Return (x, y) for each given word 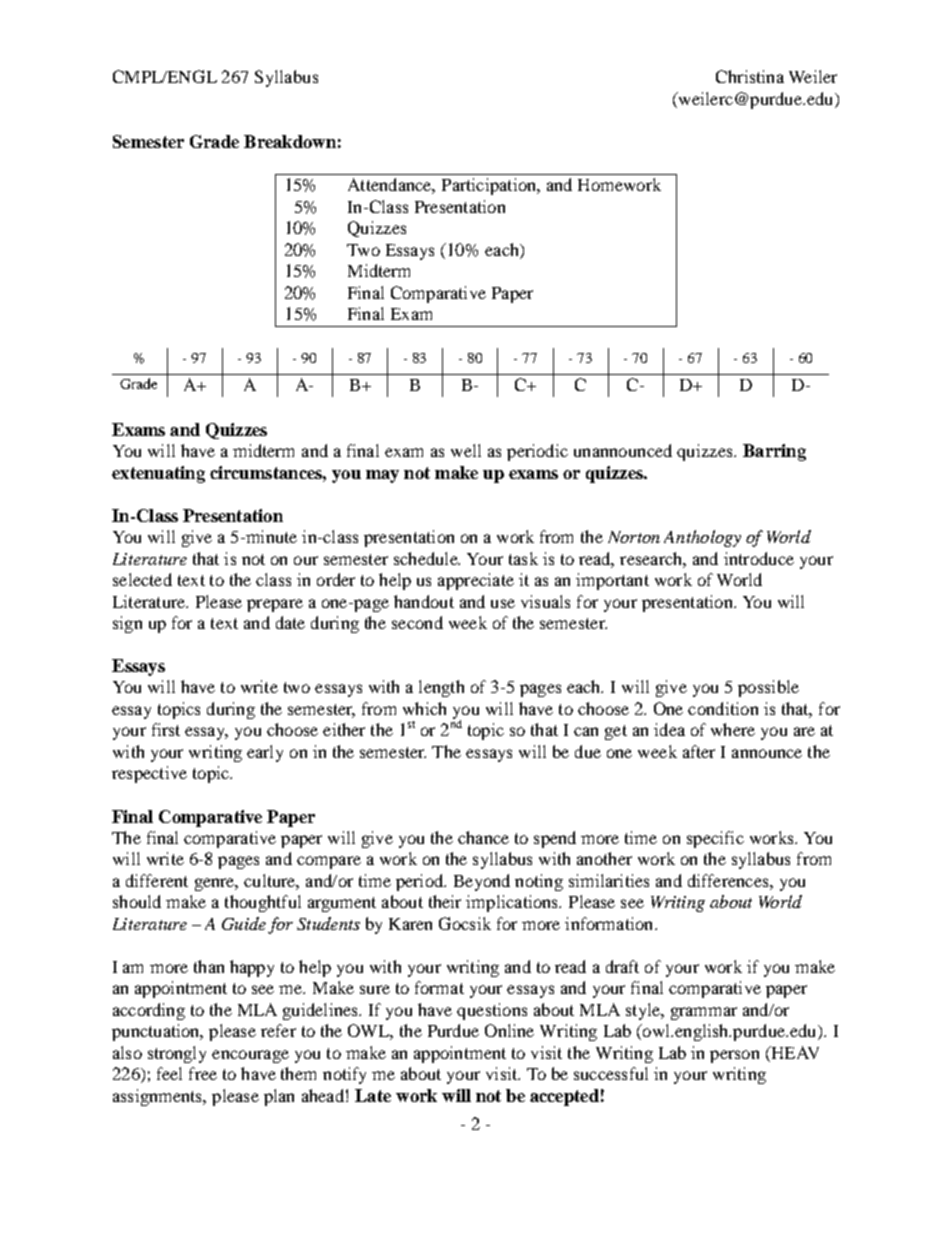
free (203, 1073)
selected (142, 579)
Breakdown (290, 141)
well (466, 450)
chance (483, 837)
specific (715, 839)
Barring (774, 452)
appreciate (476, 581)
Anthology (702, 538)
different (157, 880)
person (734, 1056)
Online (509, 1030)
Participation (490, 186)
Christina (750, 76)
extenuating (158, 474)
